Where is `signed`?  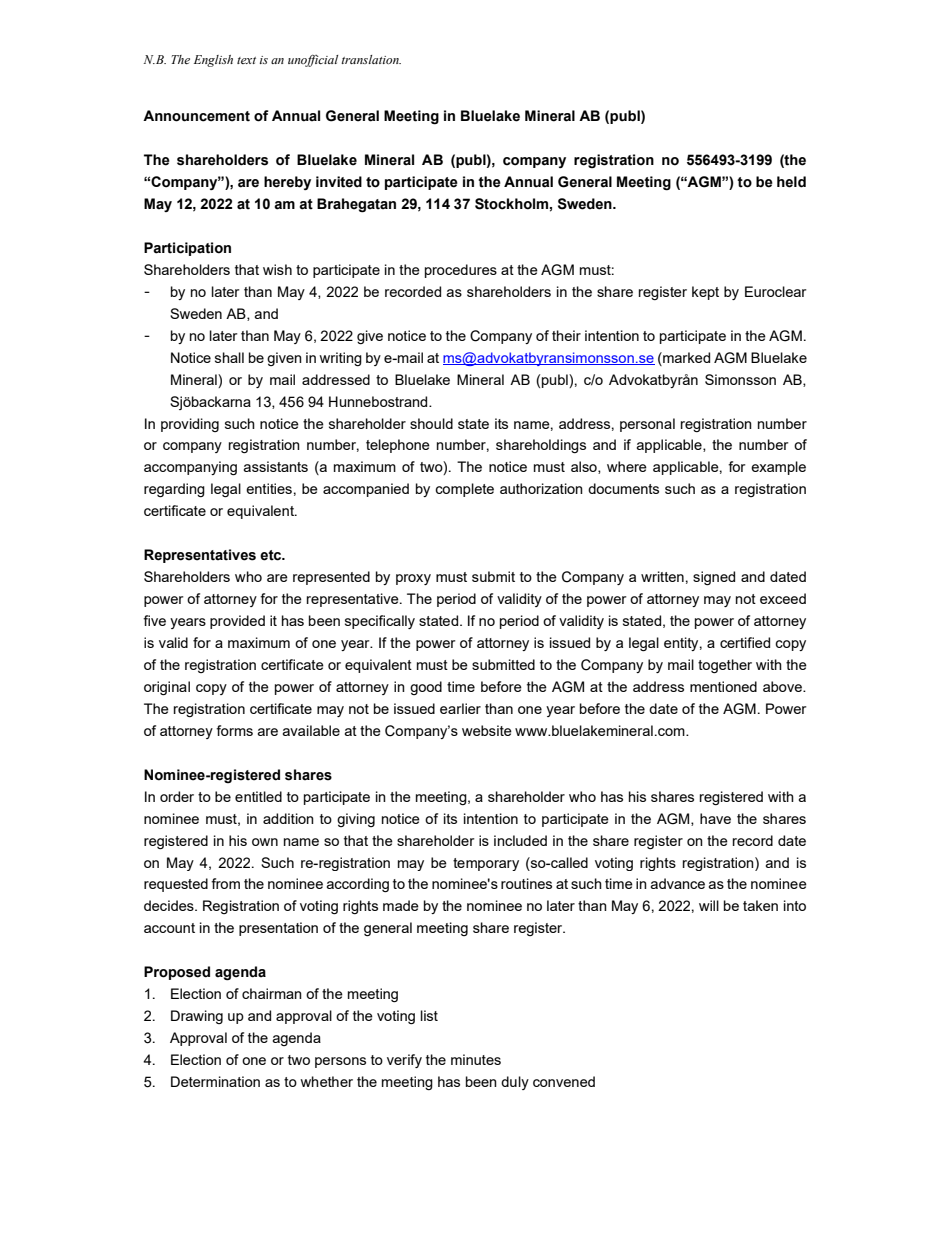
signed is located at coordinates (714, 578).
